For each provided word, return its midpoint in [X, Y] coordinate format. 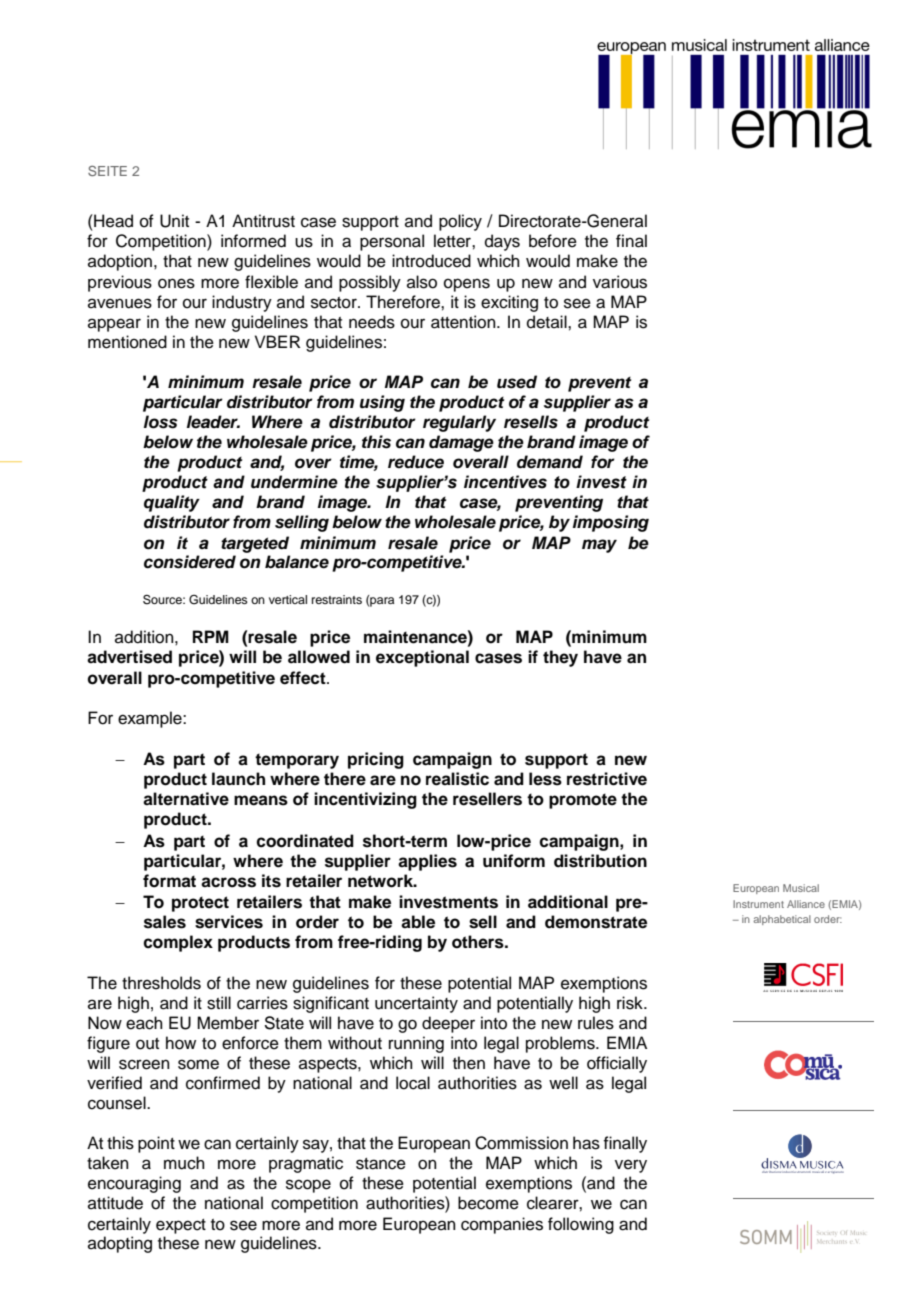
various [620, 282]
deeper [448, 1024]
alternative [186, 799]
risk [631, 1003]
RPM [211, 636]
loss [161, 422]
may [599, 546]
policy [460, 222]
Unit [174, 221]
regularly [459, 423]
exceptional [422, 658]
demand [550, 462]
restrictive [607, 779]
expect [181, 1226]
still [219, 1003]
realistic [457, 779]
